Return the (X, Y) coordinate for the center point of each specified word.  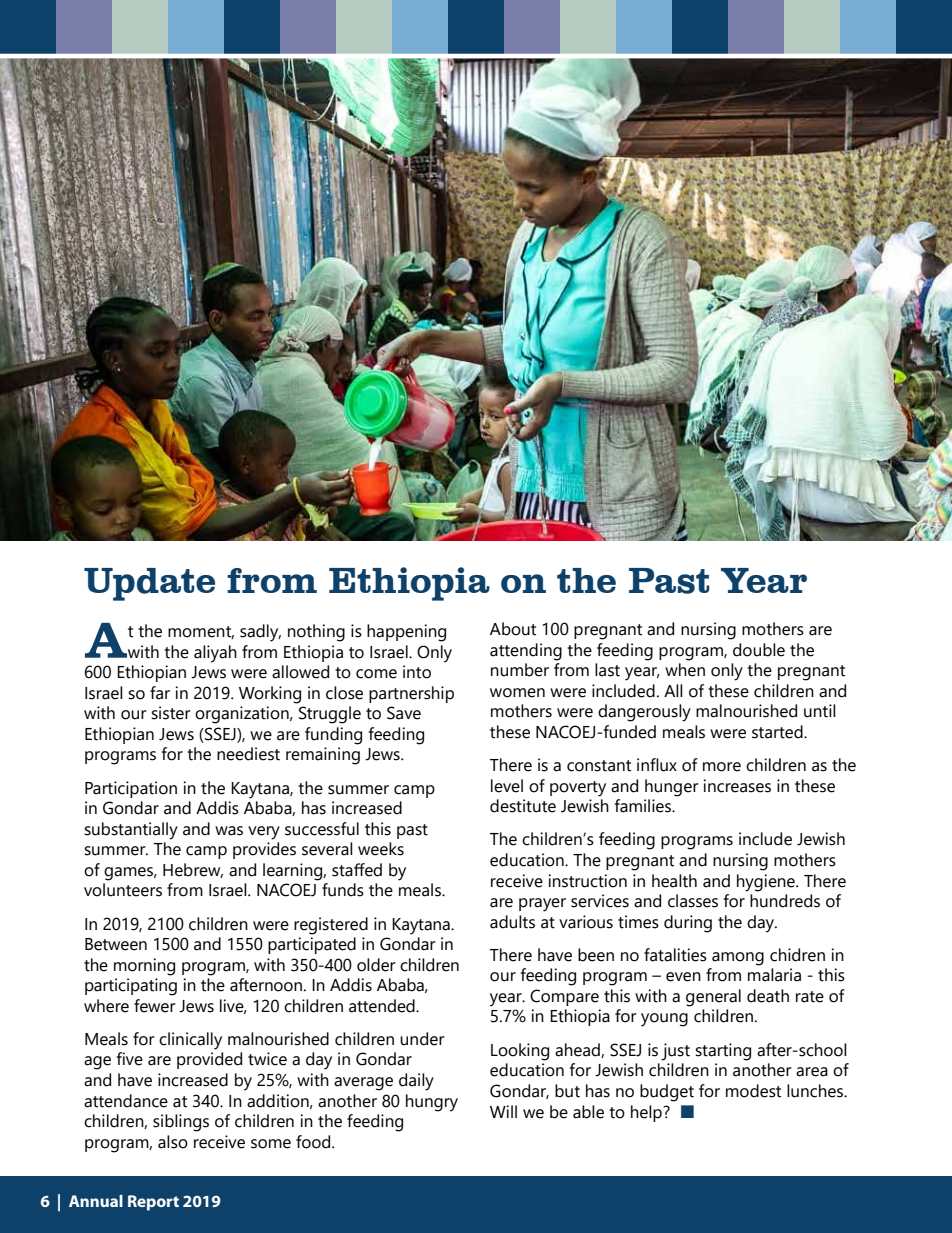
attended (383, 1006)
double (759, 650)
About (513, 629)
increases (737, 786)
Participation (131, 789)
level (507, 786)
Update (149, 584)
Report (153, 1203)
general (713, 998)
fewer (155, 1006)
